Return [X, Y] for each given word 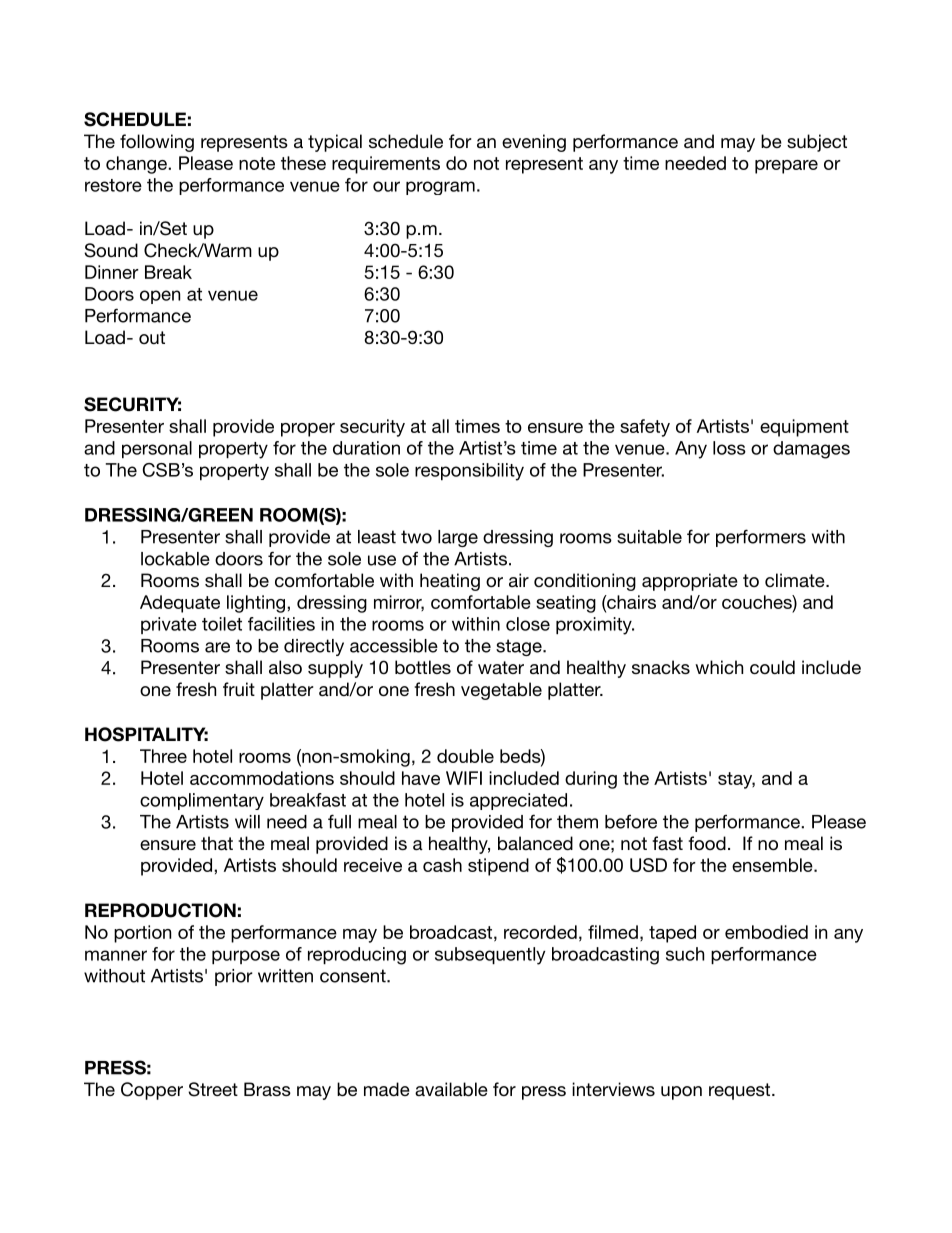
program [440, 188]
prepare [786, 167]
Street [213, 1089]
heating [450, 582]
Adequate [180, 604]
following [157, 143]
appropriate [690, 582]
